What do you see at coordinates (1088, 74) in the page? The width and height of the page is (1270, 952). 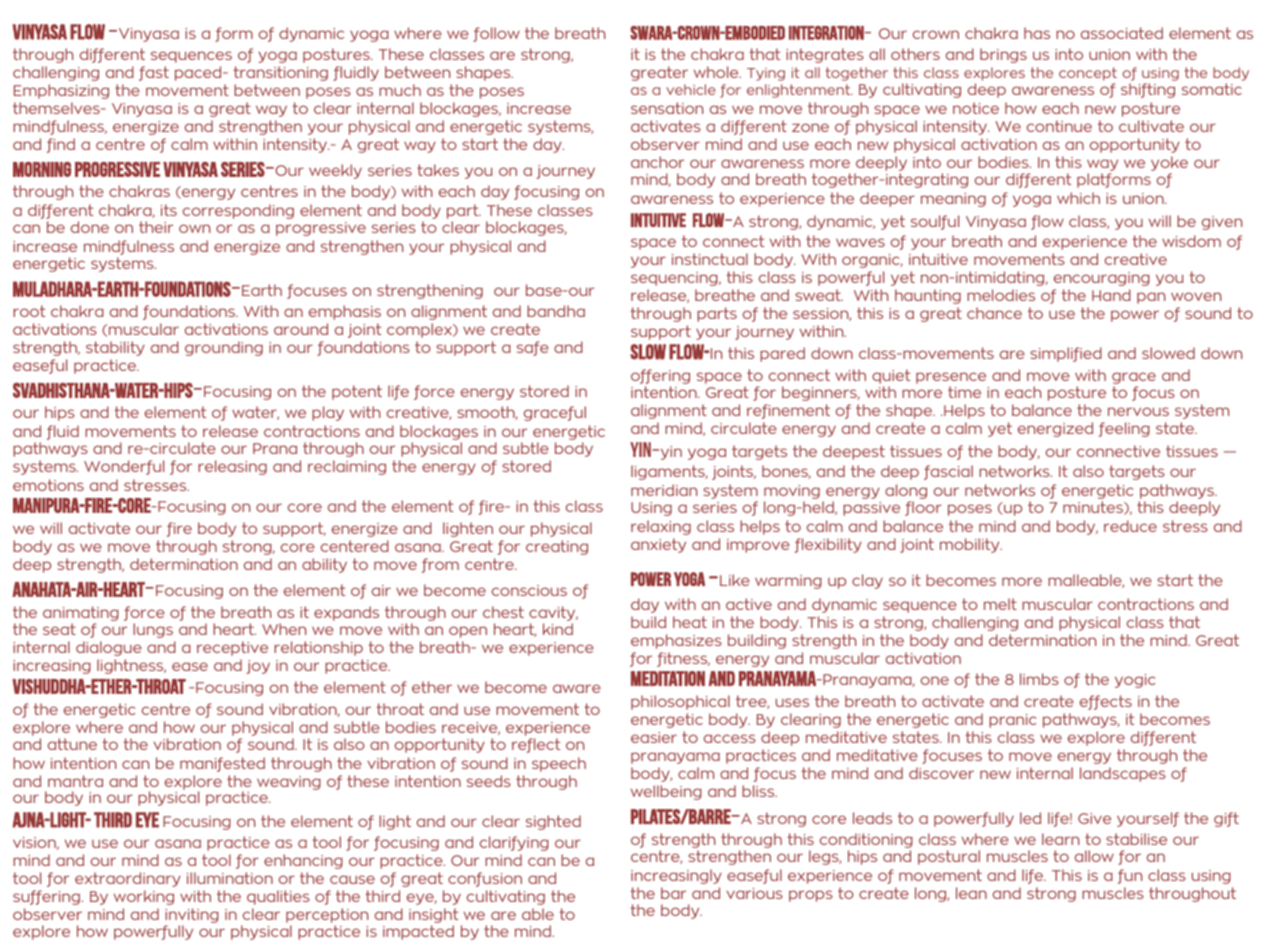 I see `concept` at bounding box center [1088, 74].
